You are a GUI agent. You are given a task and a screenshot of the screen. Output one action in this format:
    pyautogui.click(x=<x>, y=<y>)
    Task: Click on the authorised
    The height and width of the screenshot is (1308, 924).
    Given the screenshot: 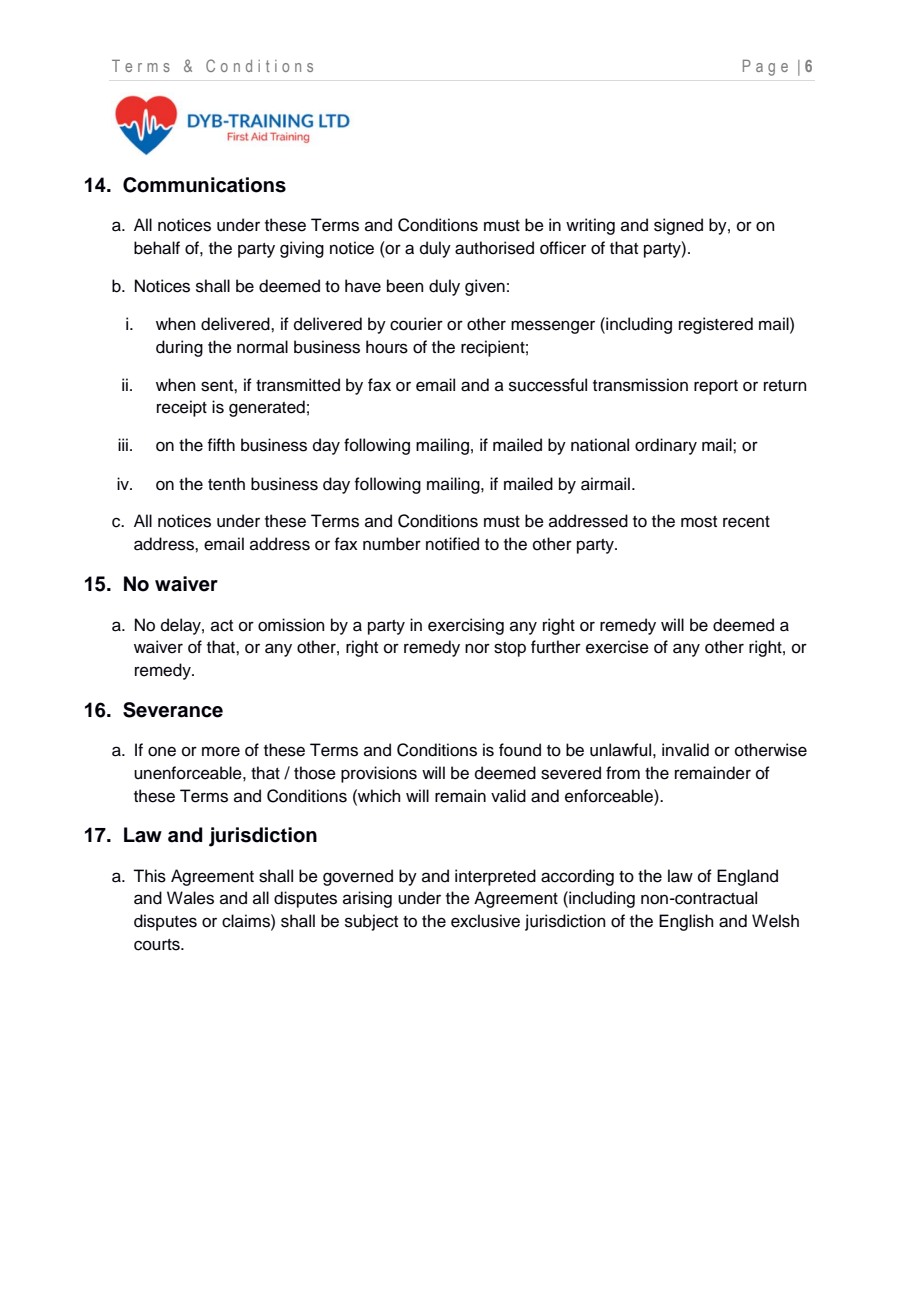 What is the action you would take?
    pyautogui.click(x=494, y=248)
